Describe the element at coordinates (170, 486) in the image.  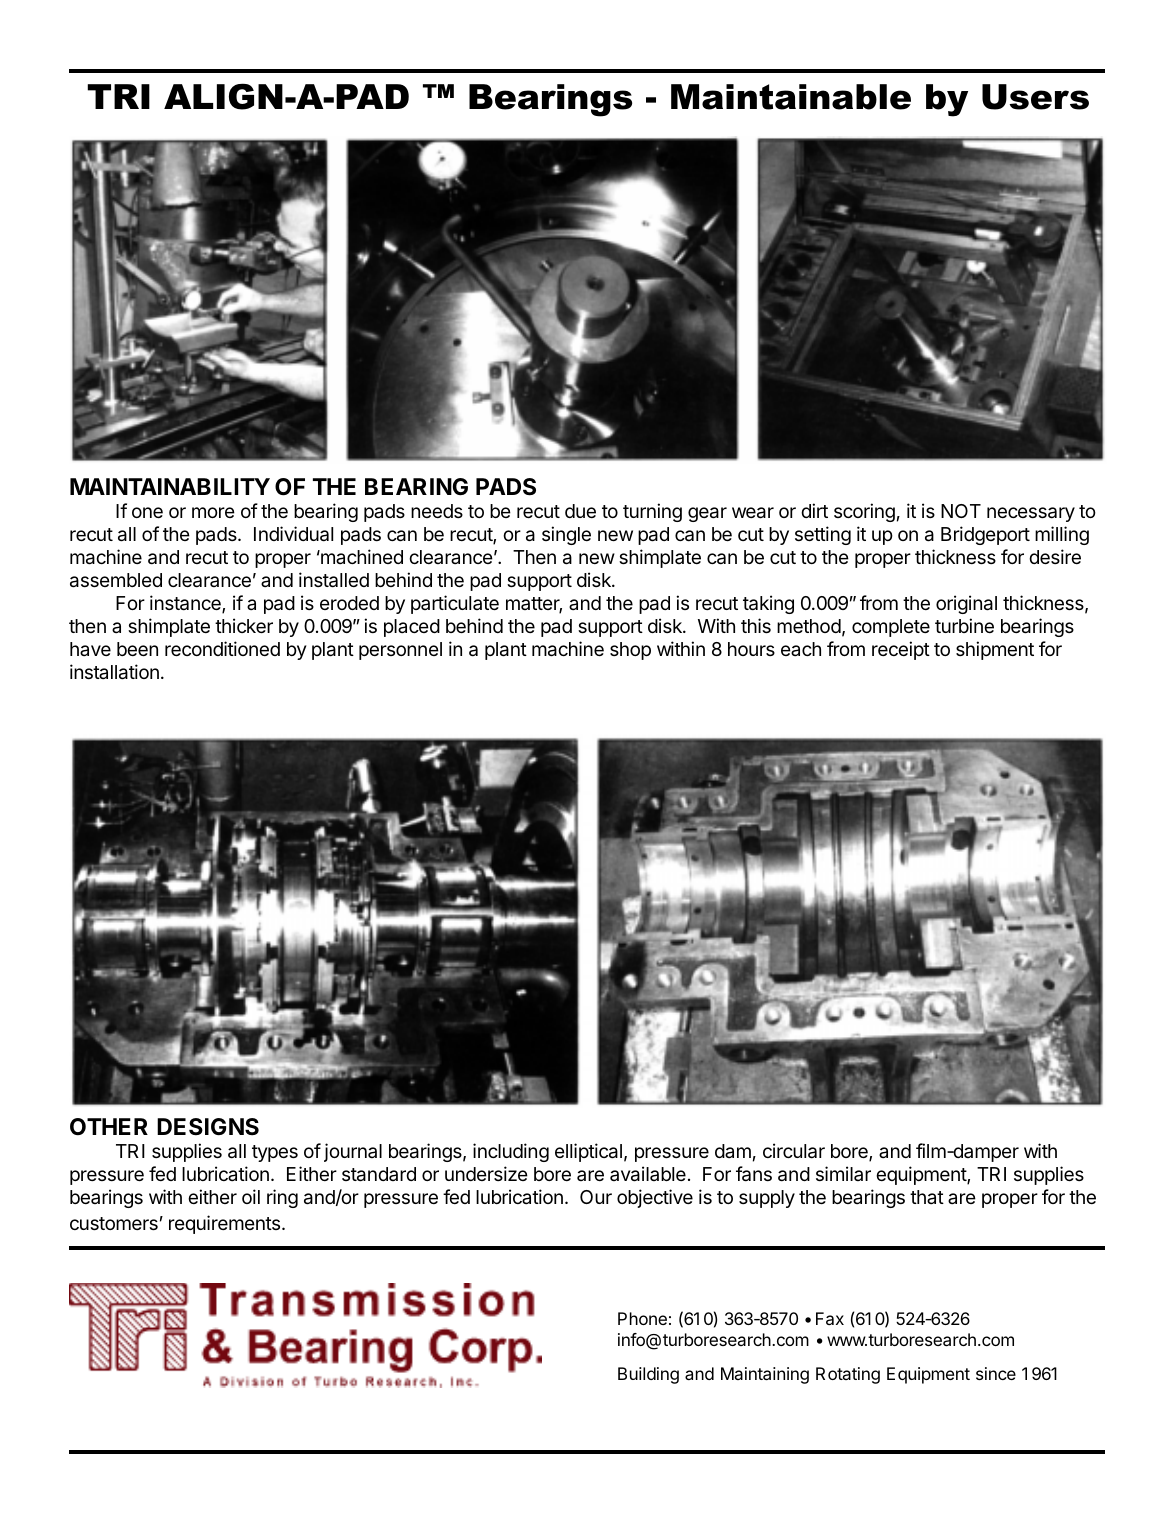
I see `MAINTAINABILITY` at that location.
